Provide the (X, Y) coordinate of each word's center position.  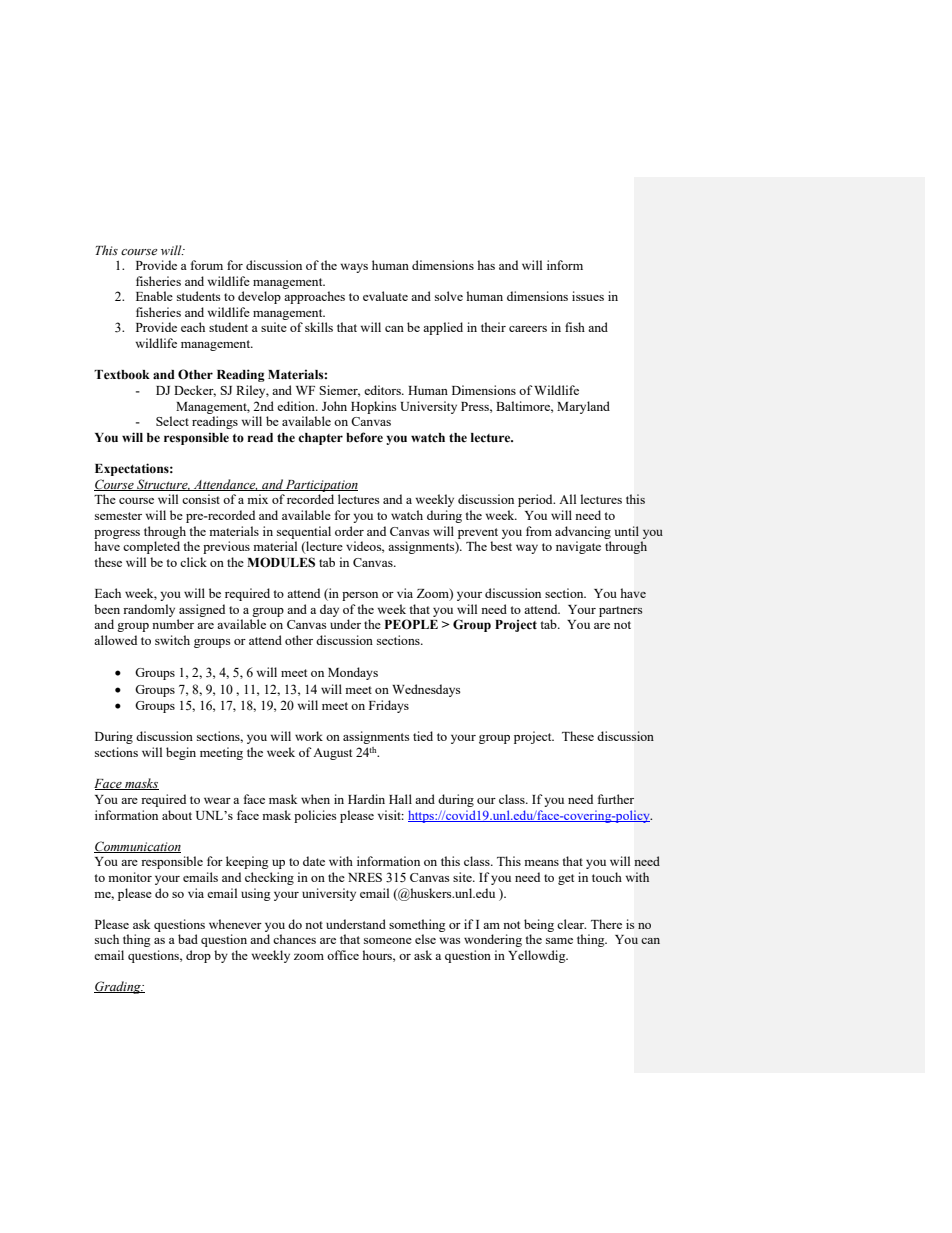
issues (588, 296)
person (360, 596)
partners (621, 611)
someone (388, 941)
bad (188, 939)
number (173, 624)
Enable (154, 296)
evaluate (385, 296)
